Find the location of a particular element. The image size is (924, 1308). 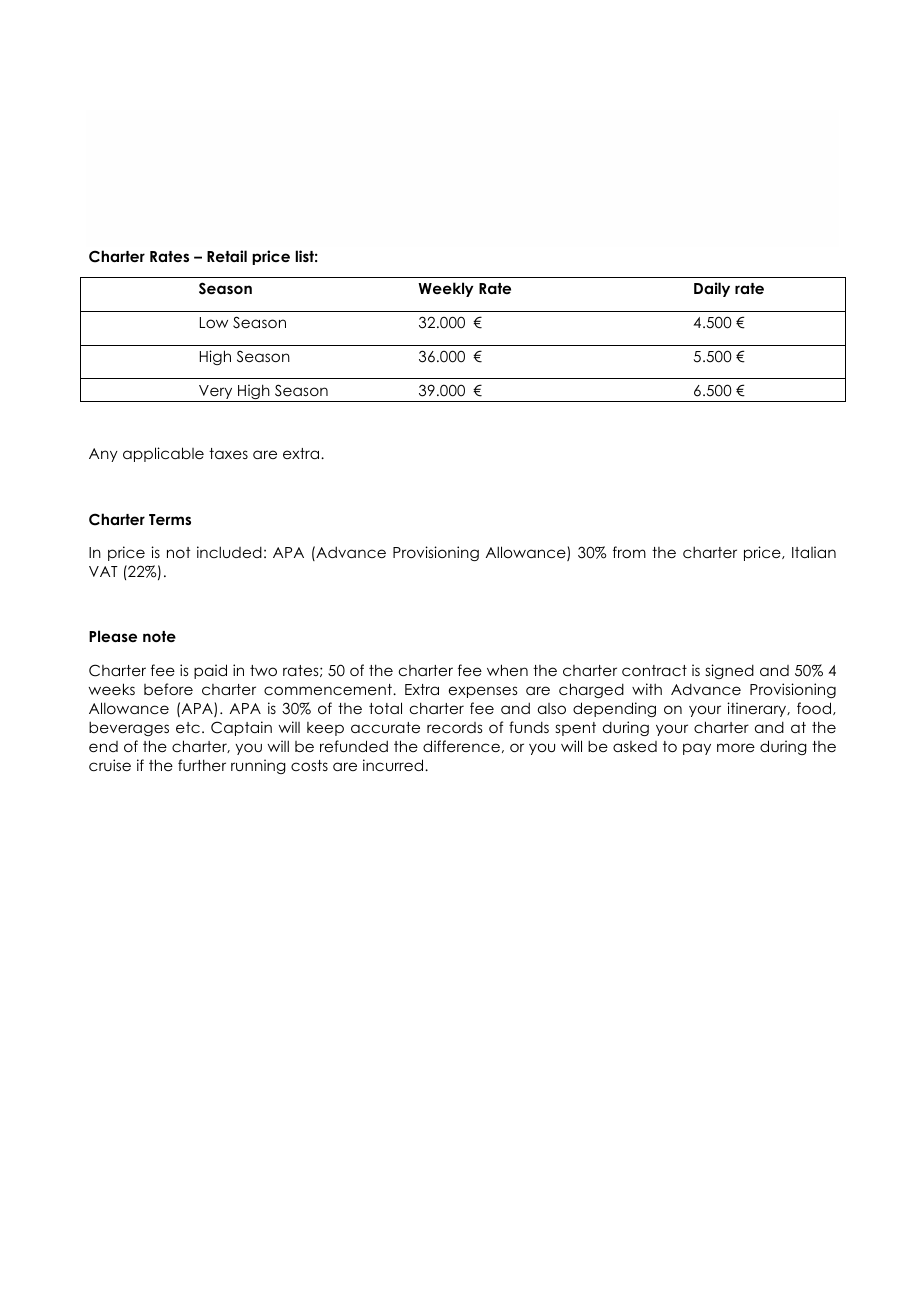

taxes is located at coordinates (228, 453).
